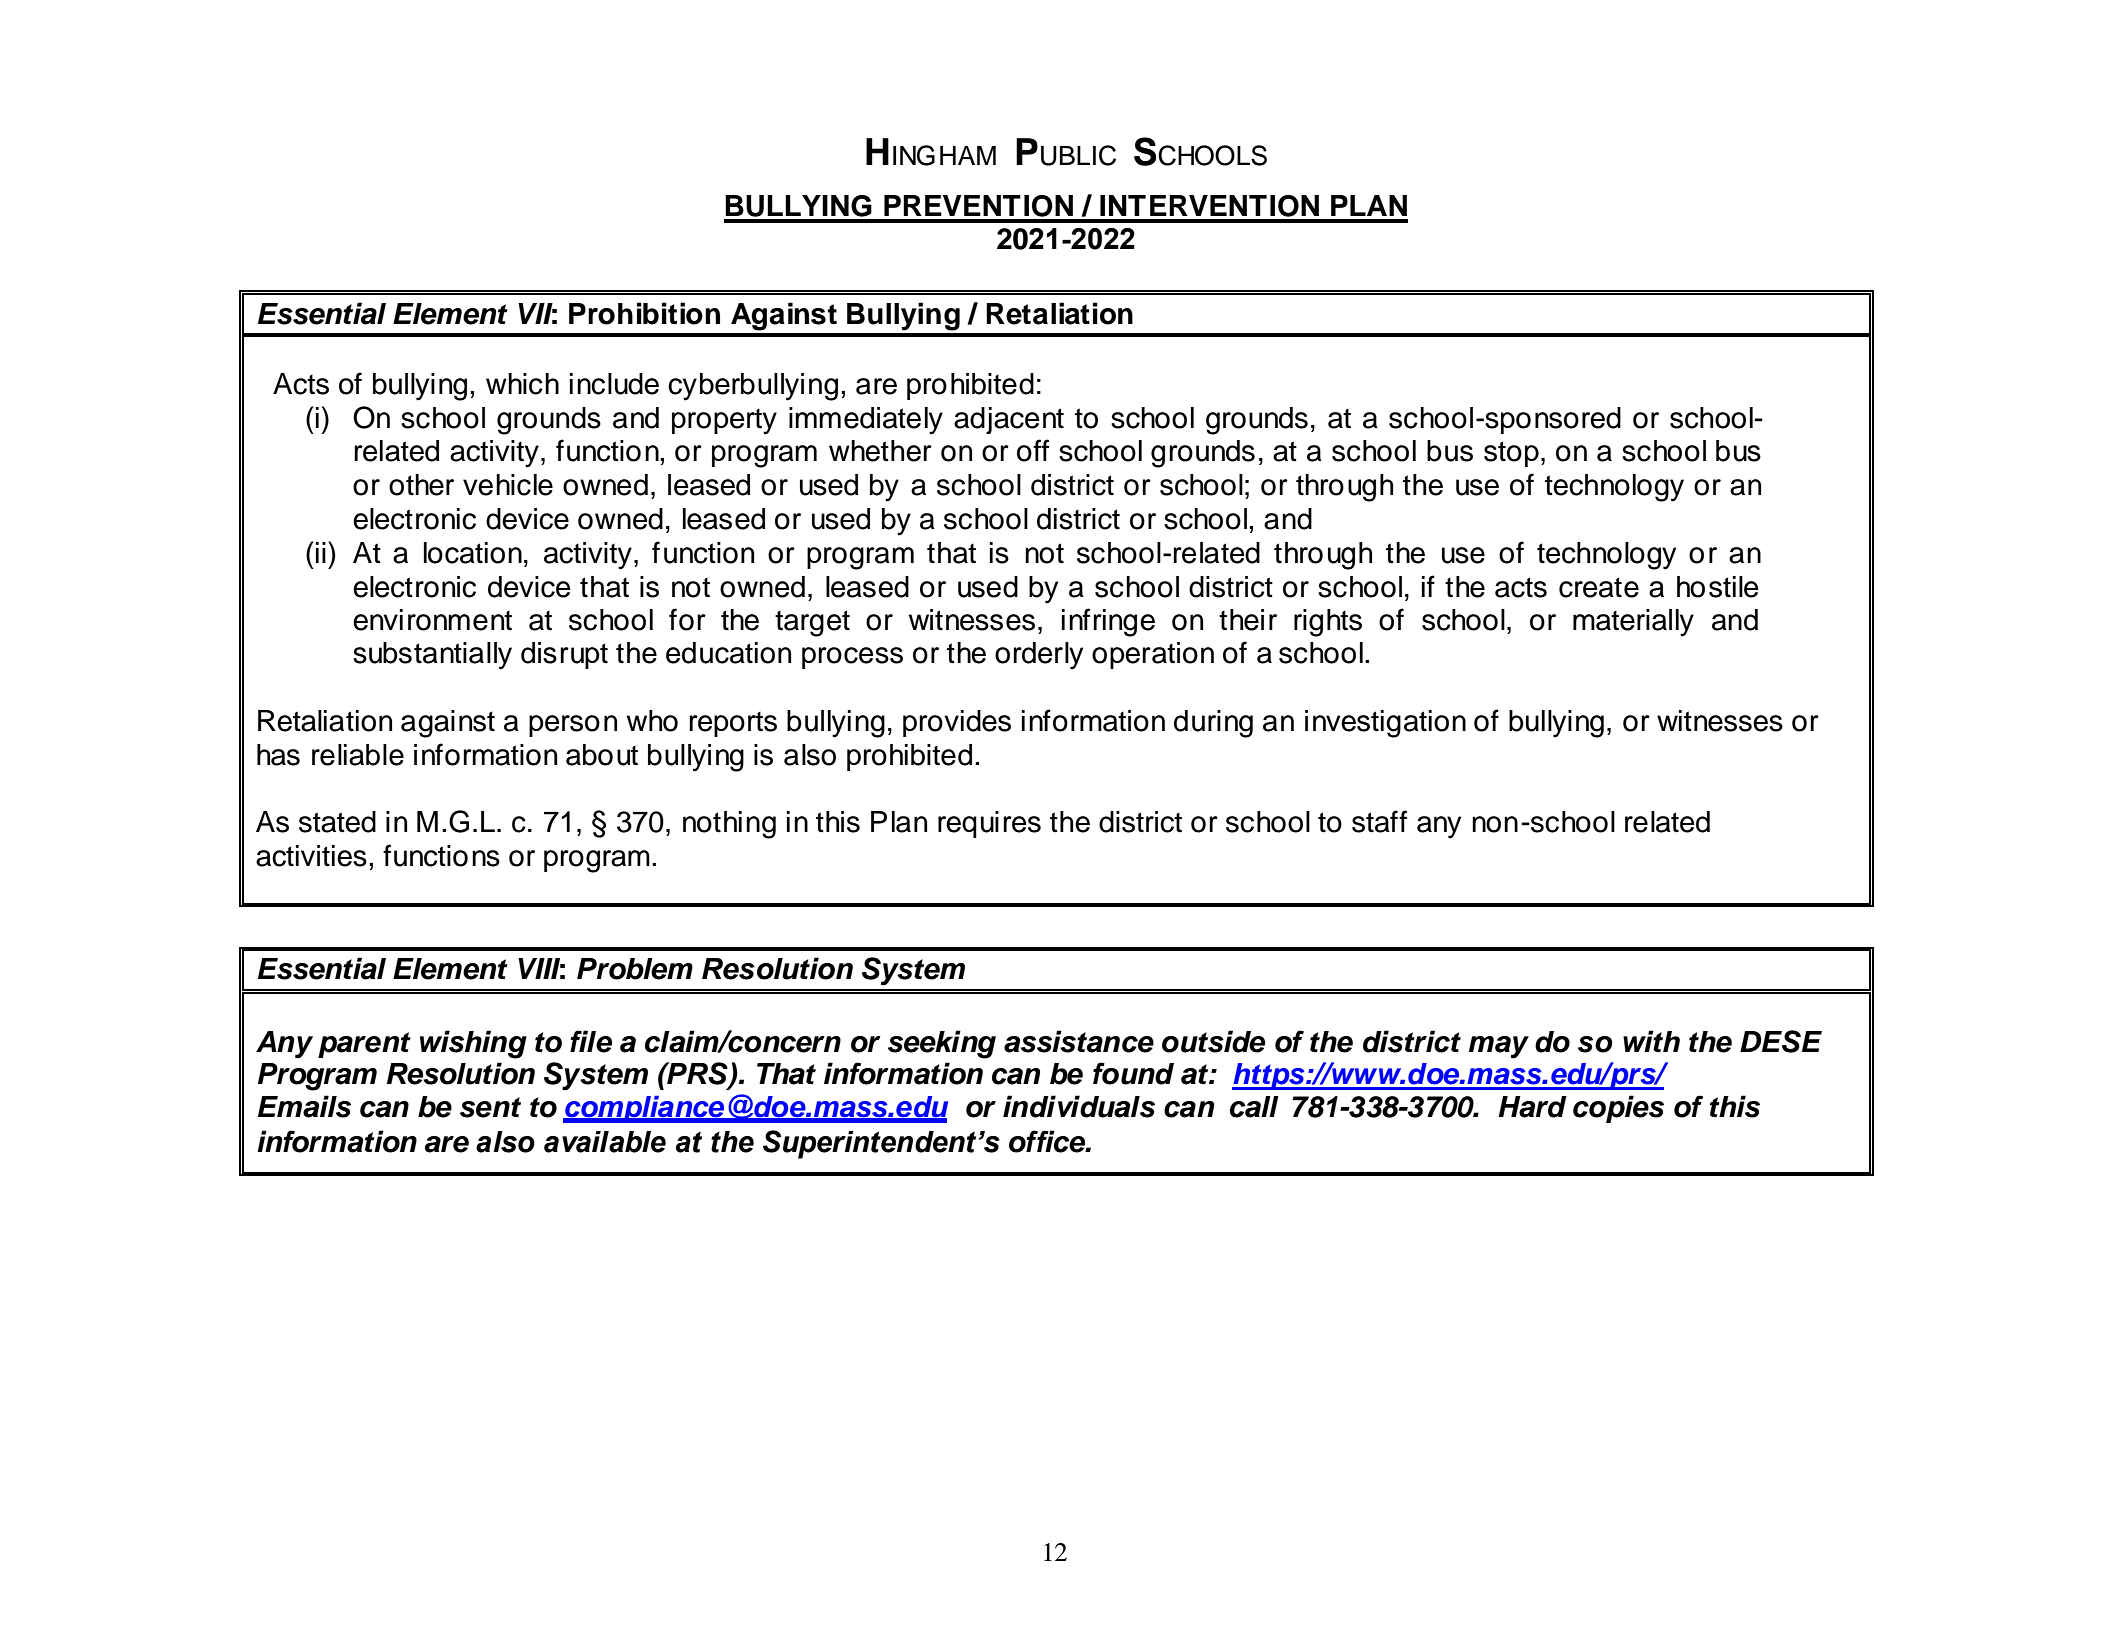  What do you see at coordinates (1079, 1106) in the document?
I see `individuals` at bounding box center [1079, 1106].
